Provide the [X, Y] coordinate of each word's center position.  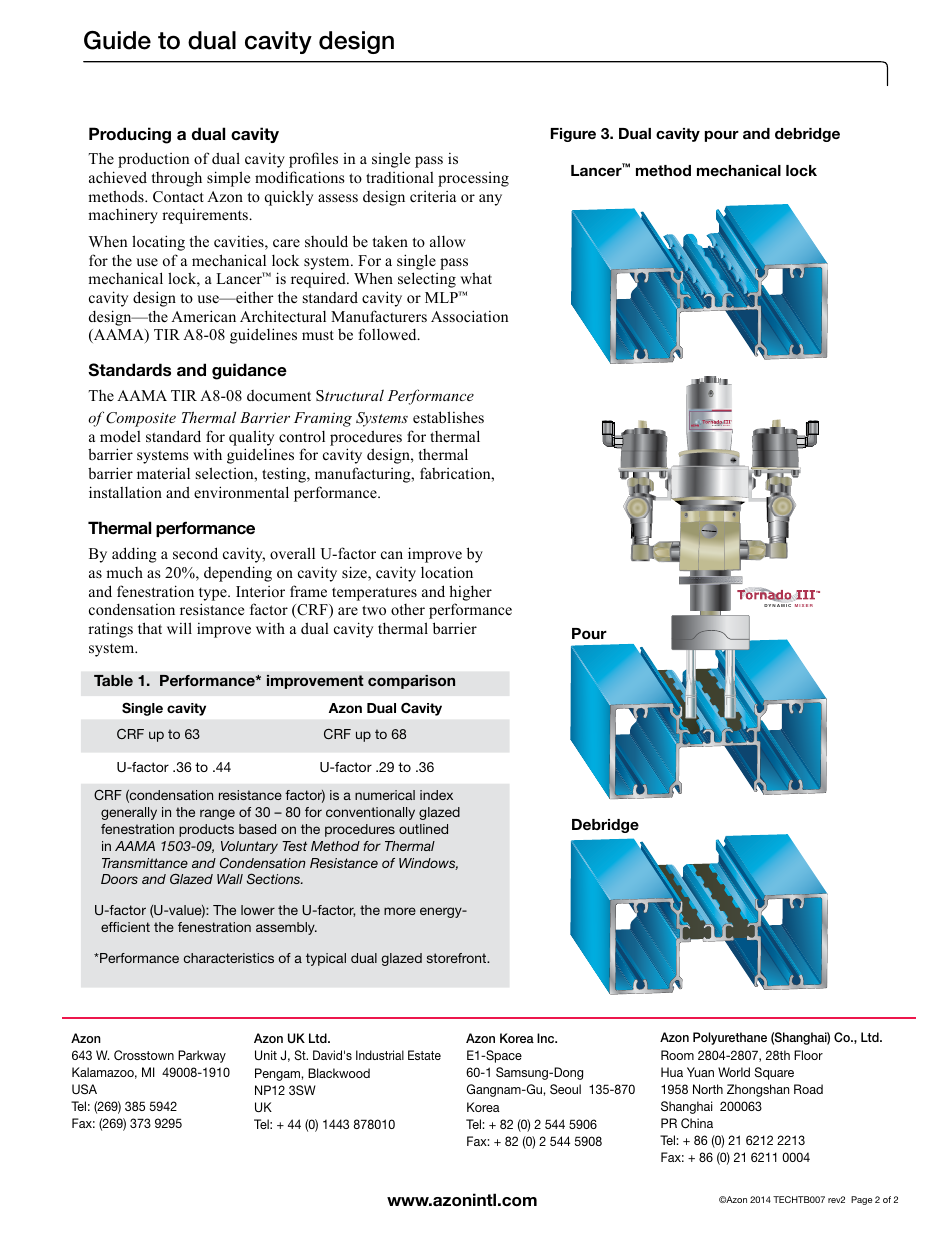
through [177, 179]
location [447, 572]
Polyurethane [730, 1038]
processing [473, 179]
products [206, 830]
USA [84, 1089]
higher [470, 593]
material [163, 473]
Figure [573, 135]
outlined [423, 829]
